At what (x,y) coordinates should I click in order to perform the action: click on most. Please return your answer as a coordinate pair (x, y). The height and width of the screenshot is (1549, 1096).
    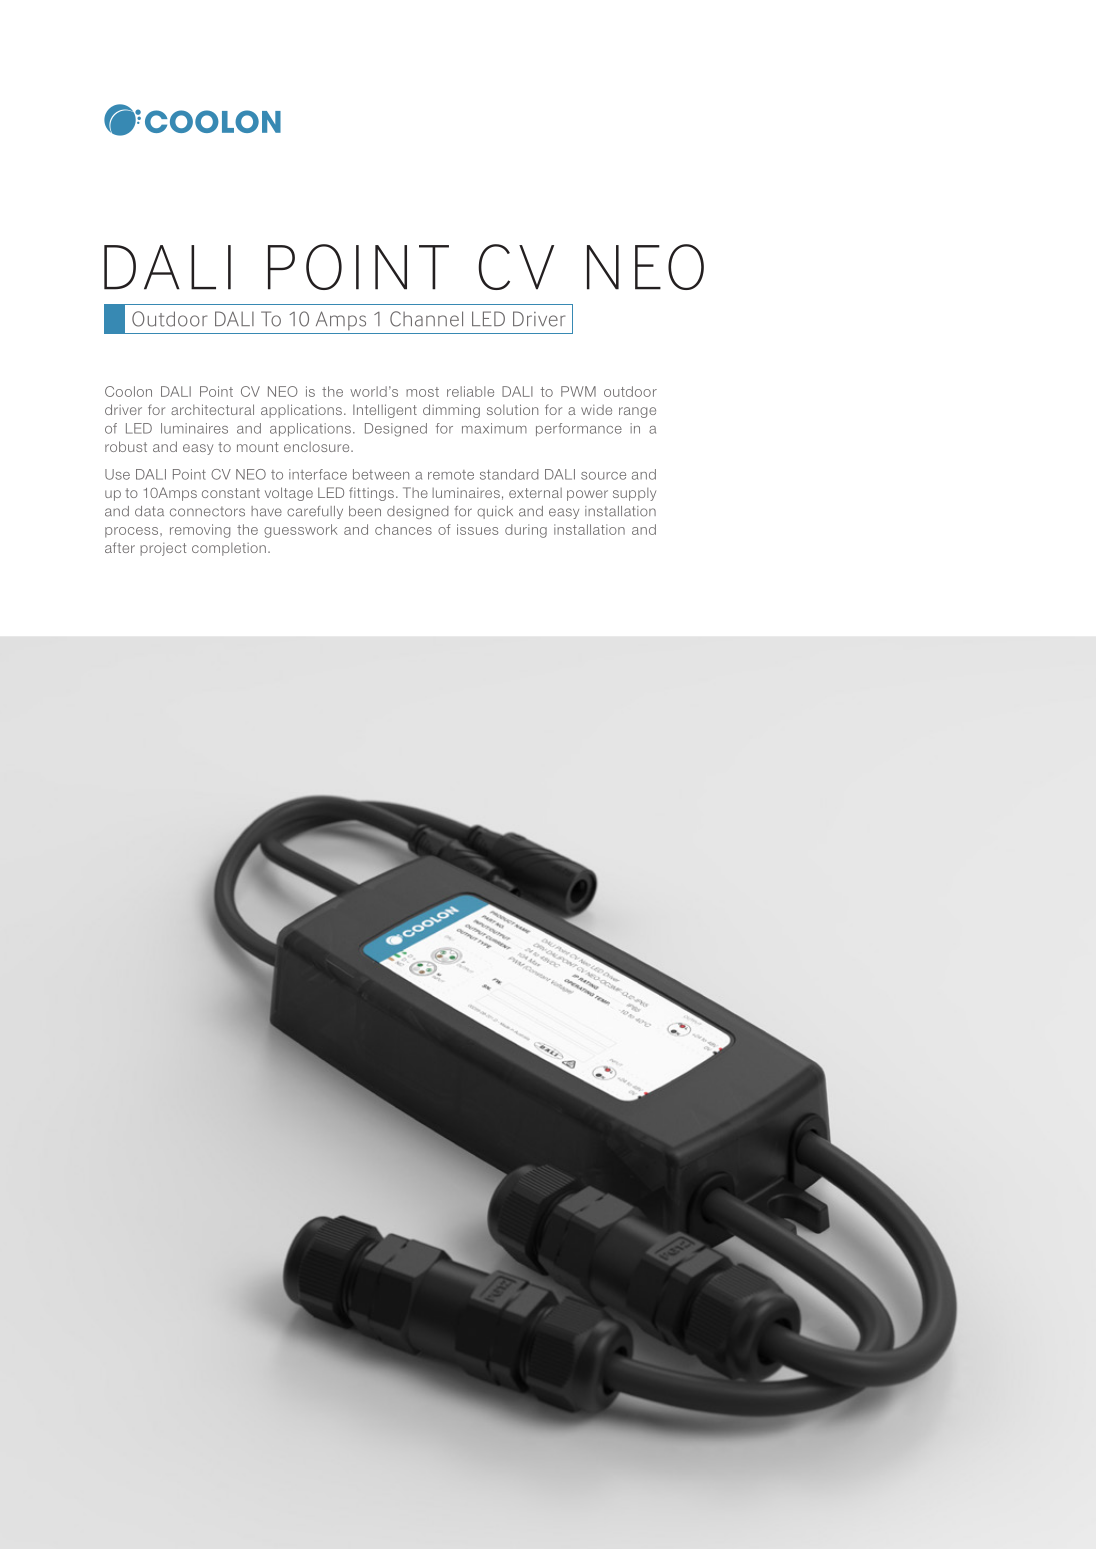
    Looking at the image, I should click on (422, 392).
